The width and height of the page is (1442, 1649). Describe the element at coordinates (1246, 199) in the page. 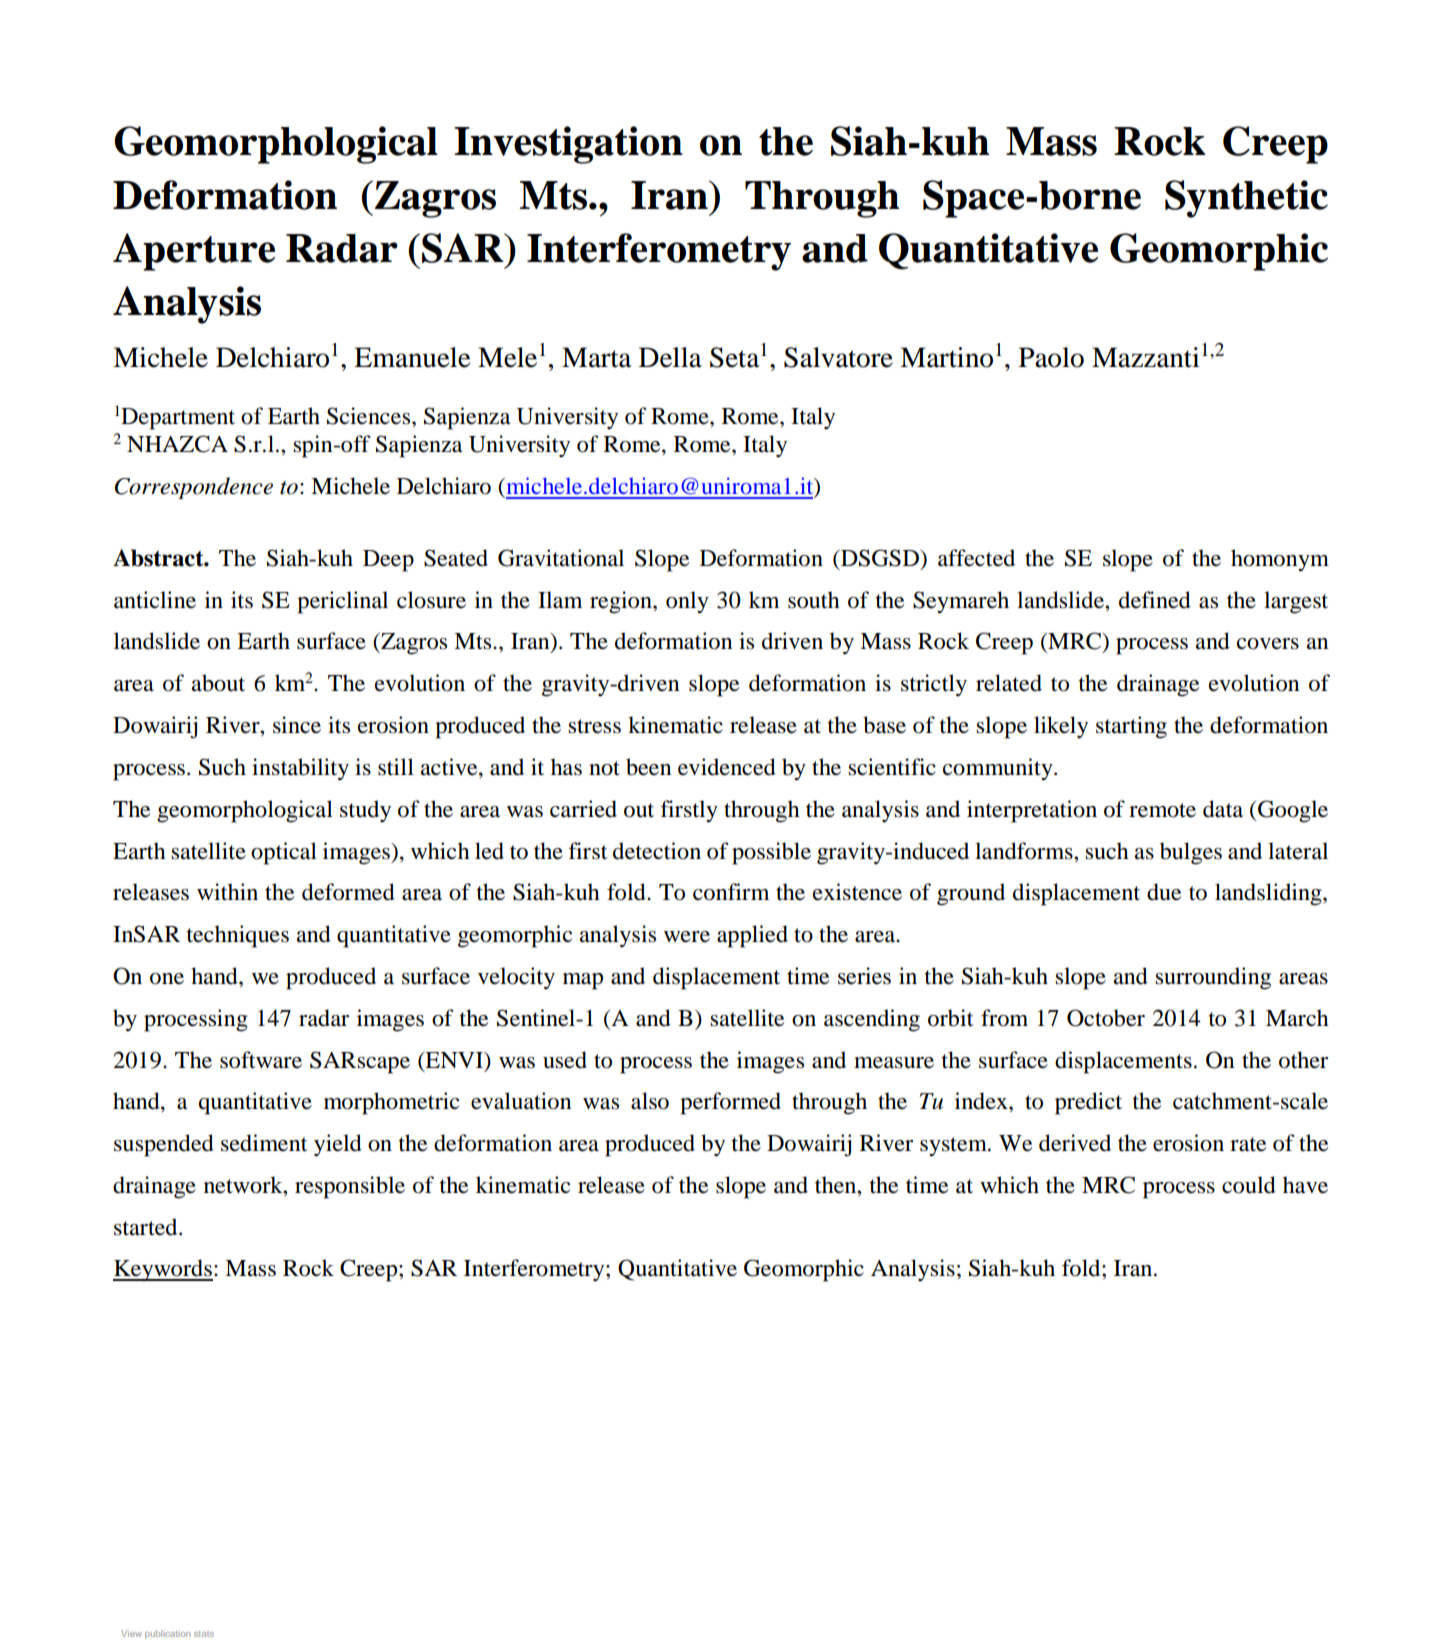

I see `Synthetic` at that location.
